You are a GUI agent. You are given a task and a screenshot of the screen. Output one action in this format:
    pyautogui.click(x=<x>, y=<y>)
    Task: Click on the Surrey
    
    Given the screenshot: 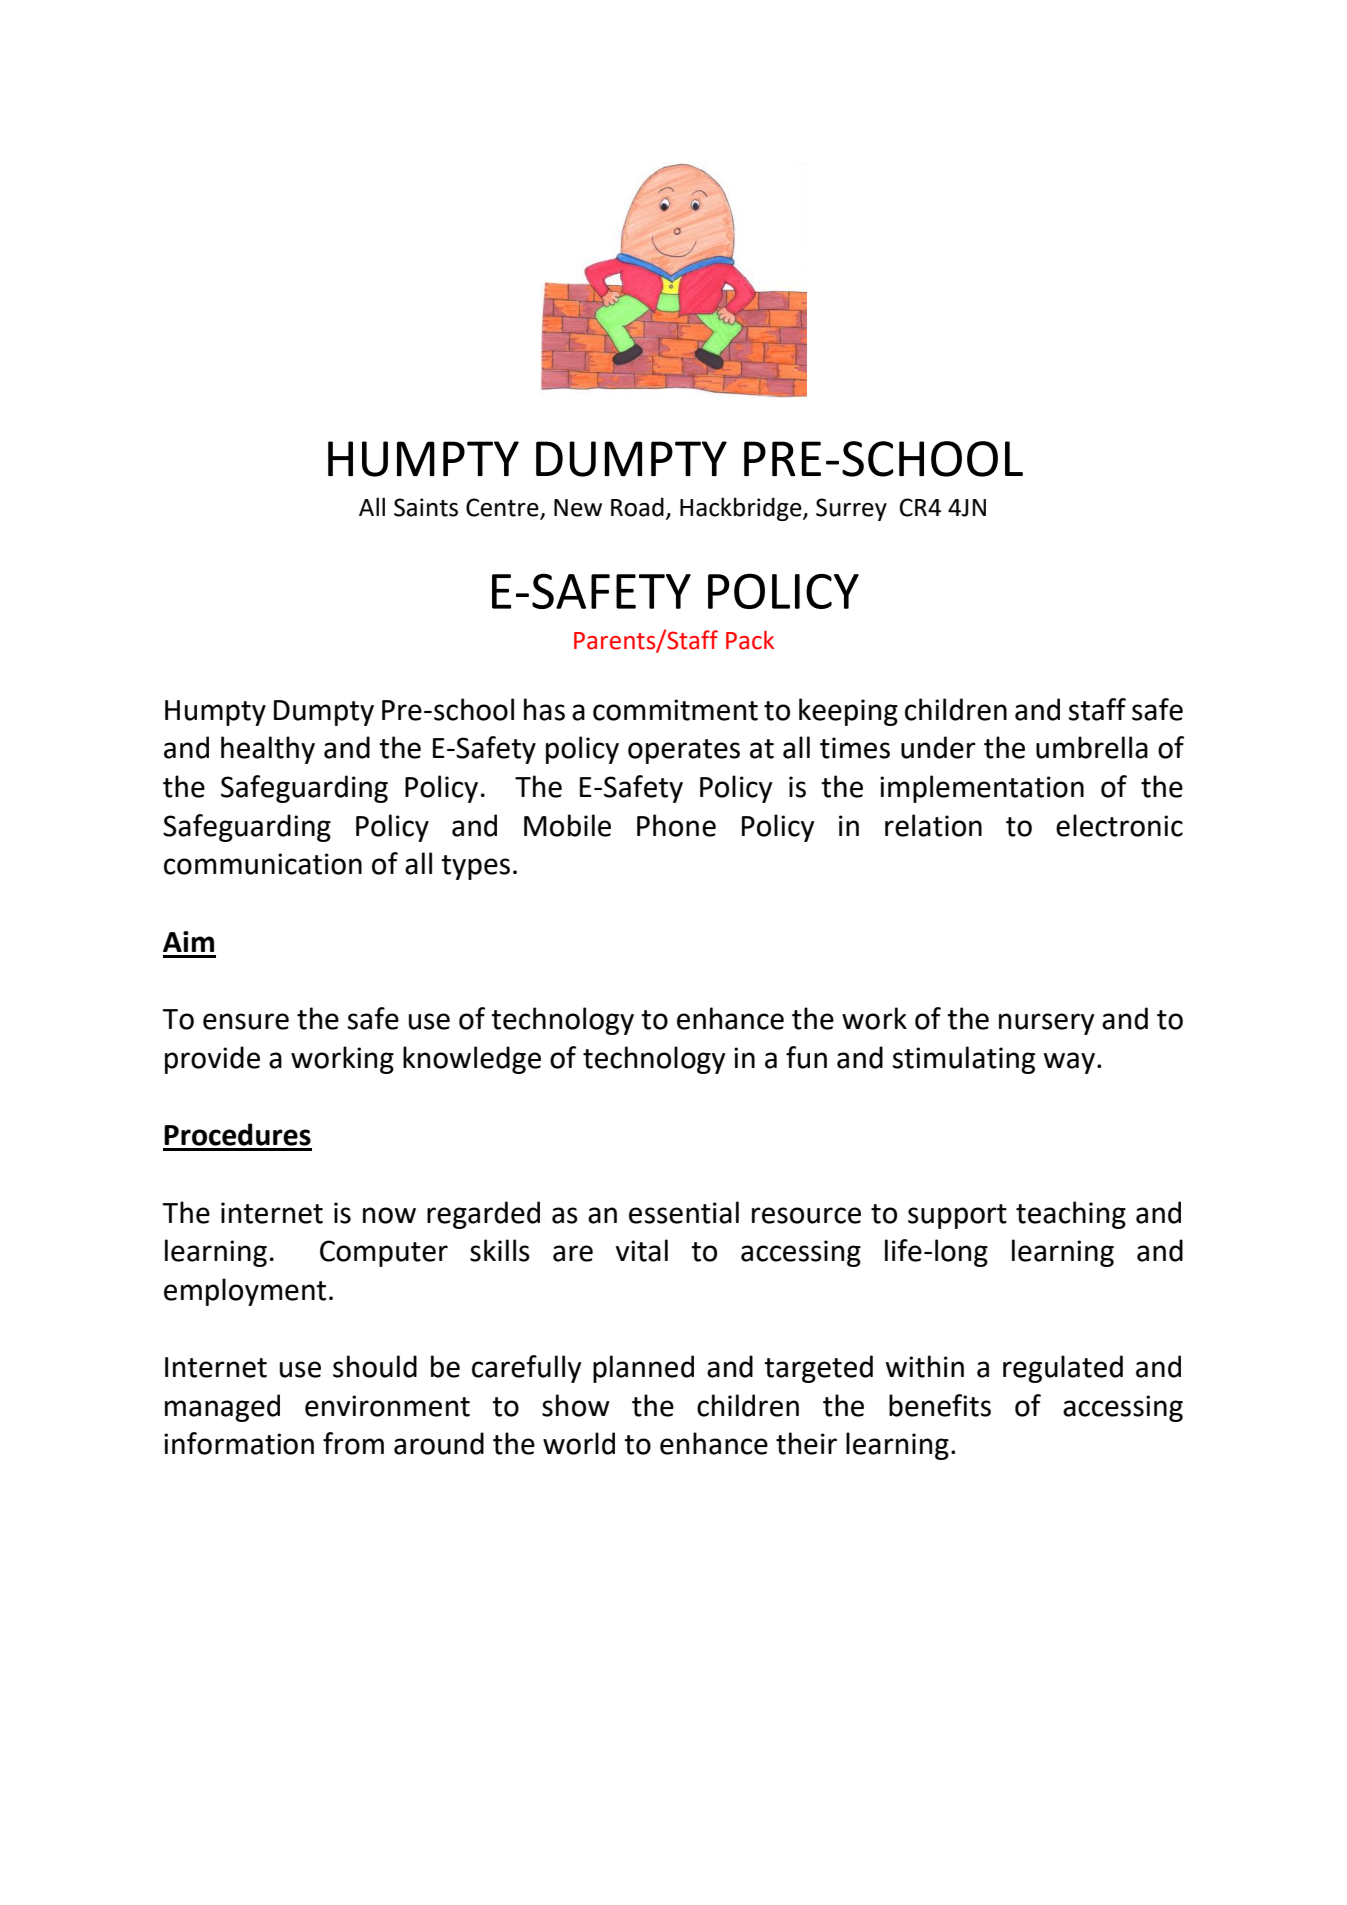 What is the action you would take?
    pyautogui.click(x=851, y=509)
